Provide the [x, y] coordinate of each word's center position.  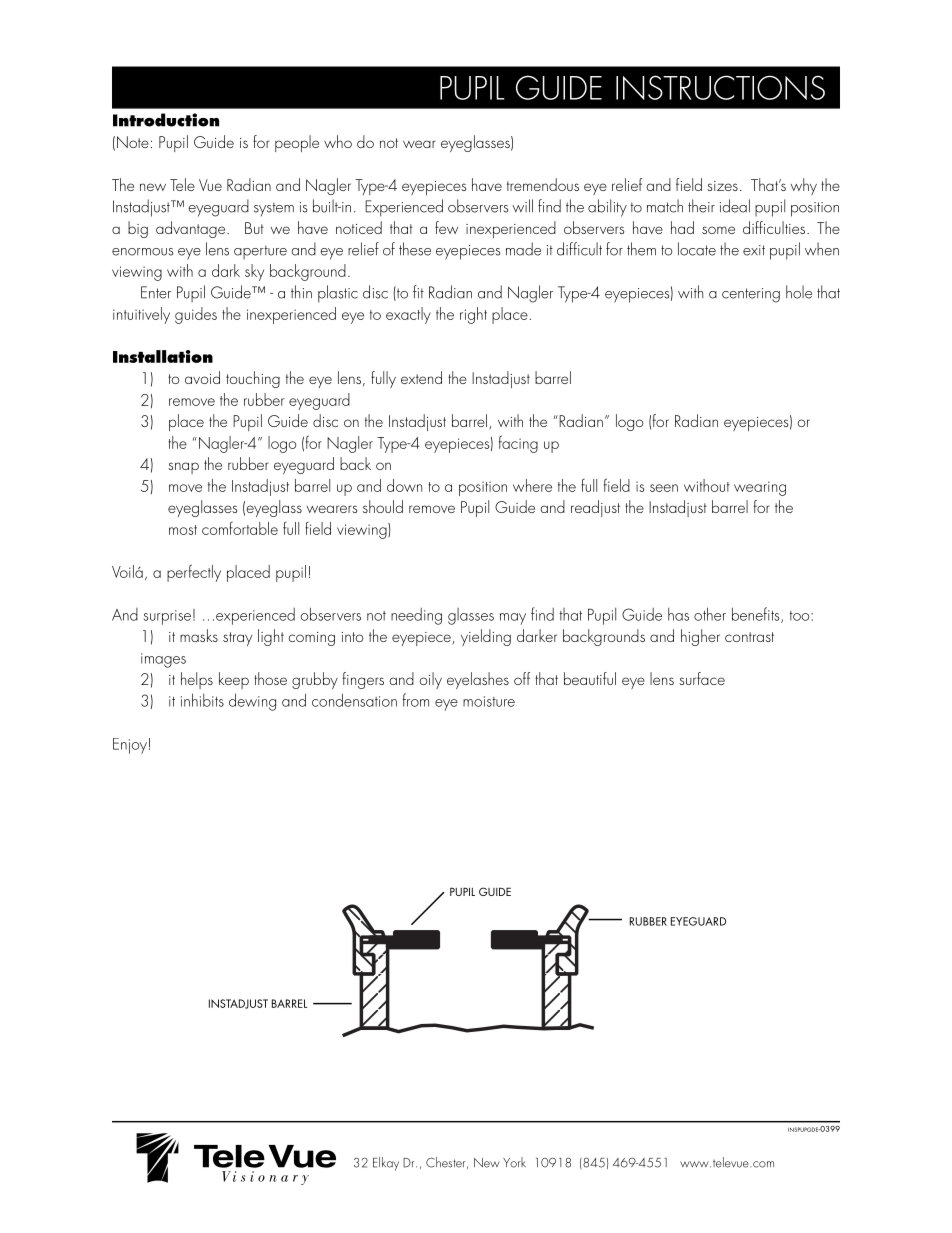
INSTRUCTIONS [720, 87]
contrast [749, 637]
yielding [486, 637]
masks [199, 635]
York [514, 1162]
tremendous [543, 184]
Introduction [166, 120]
